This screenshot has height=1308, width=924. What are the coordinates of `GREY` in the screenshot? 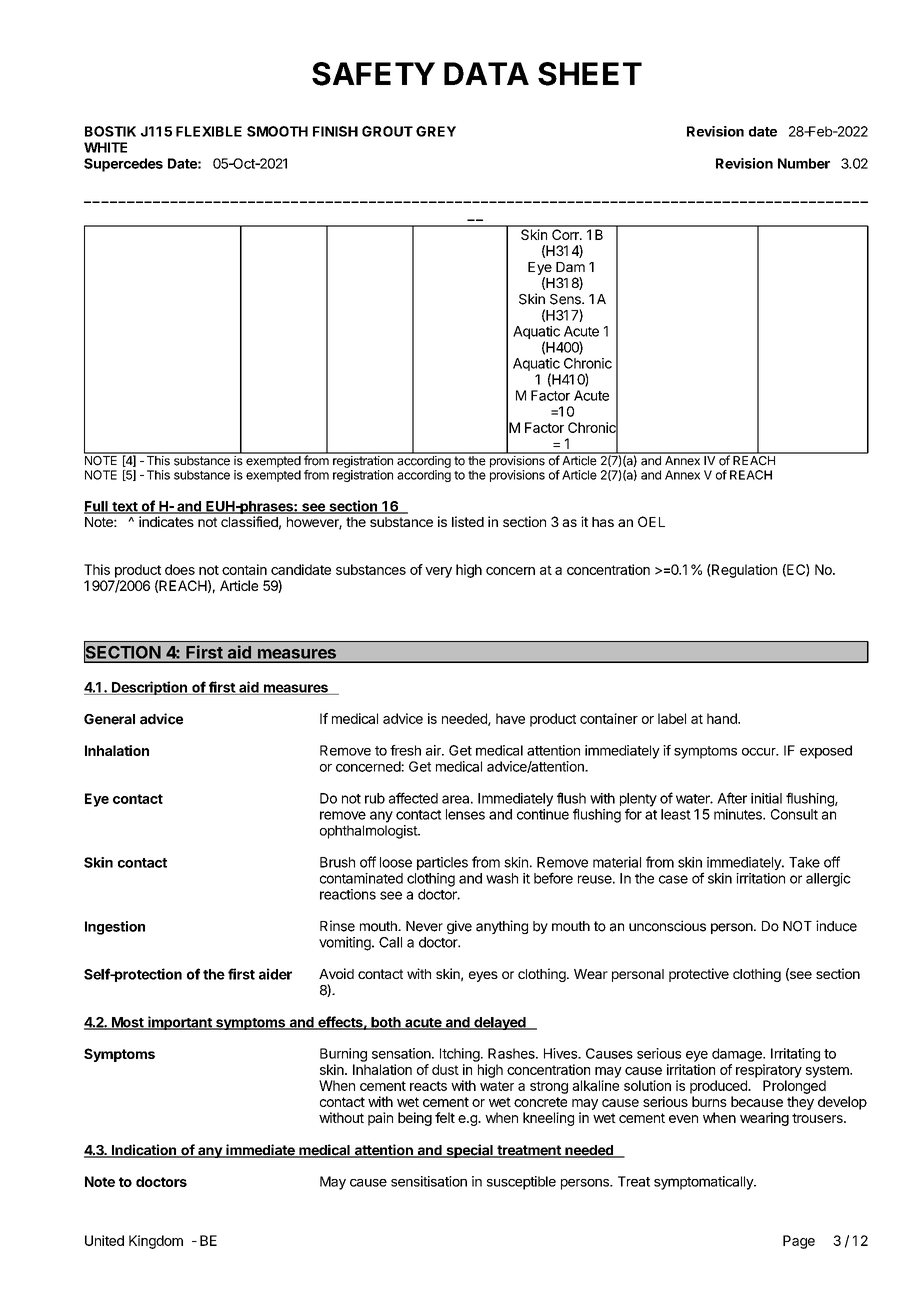 It's located at (436, 131).
